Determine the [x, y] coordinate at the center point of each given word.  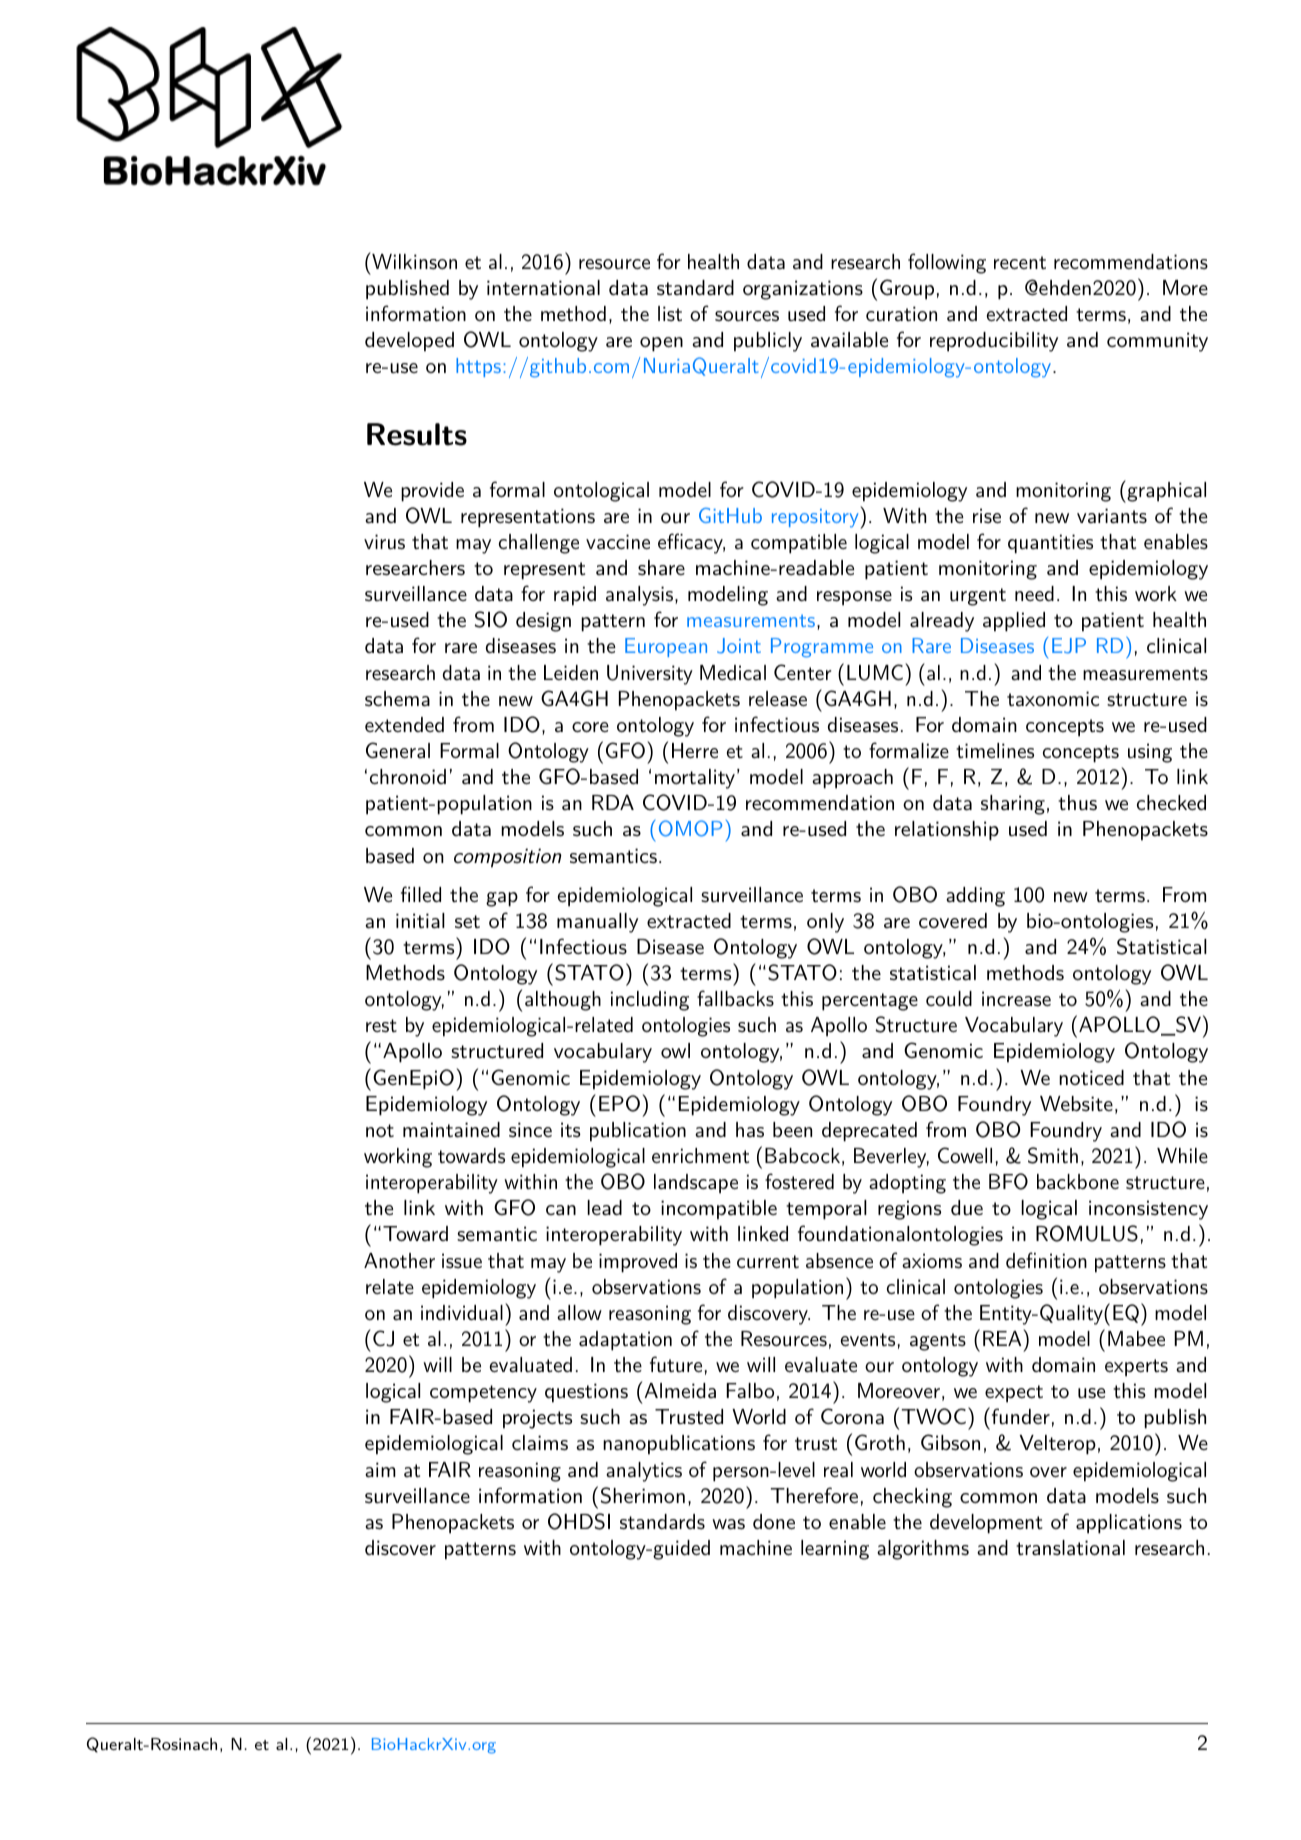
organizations [803, 290]
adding [975, 897]
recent [1020, 263]
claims [540, 1443]
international [543, 288]
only [825, 923]
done [774, 1521]
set [467, 922]
